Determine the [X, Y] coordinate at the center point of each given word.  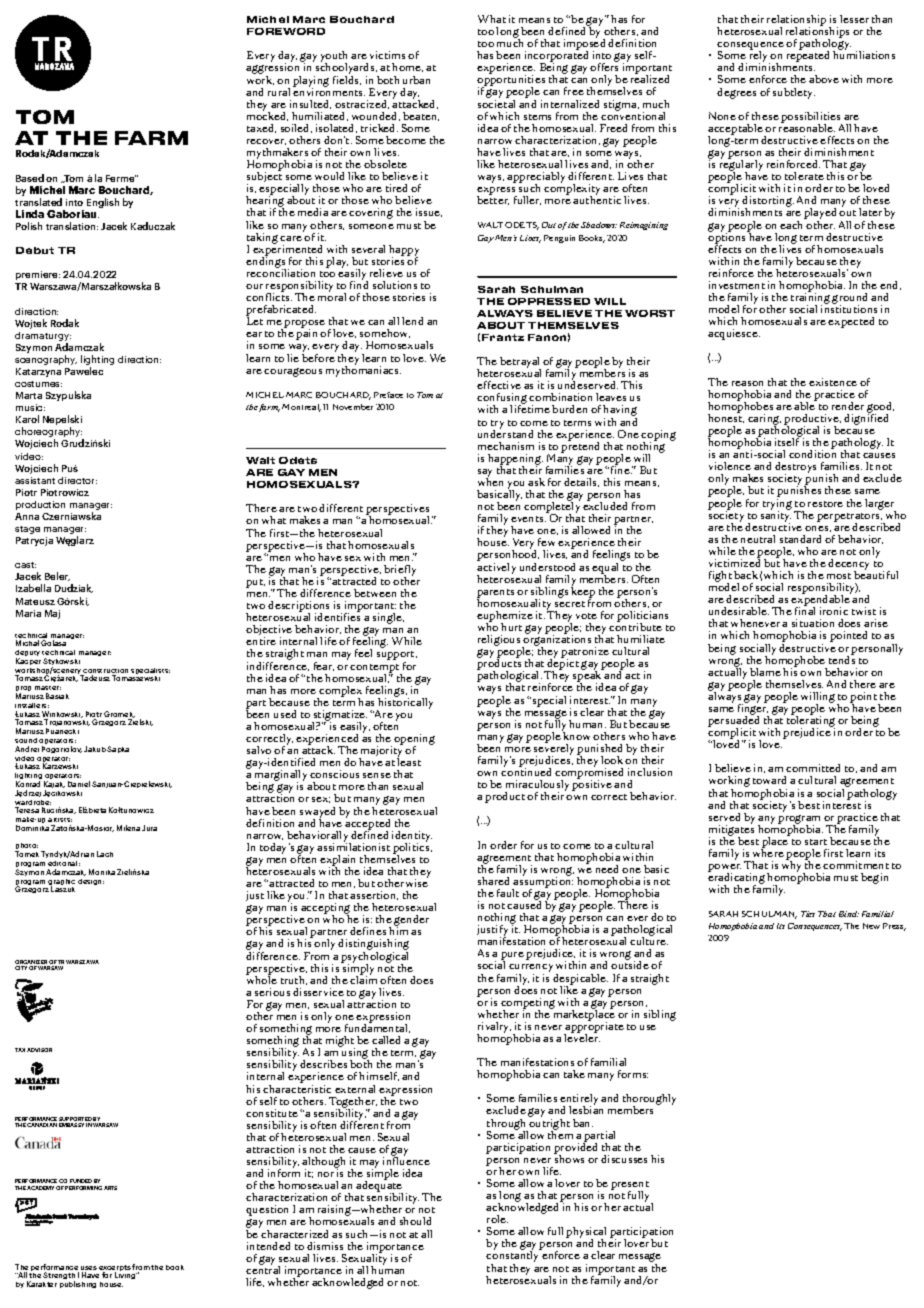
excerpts [115, 1269]
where [768, 852]
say [485, 474]
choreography [49, 433]
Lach [105, 854]
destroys [795, 468]
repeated [808, 55]
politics [412, 848]
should [415, 1221]
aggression [274, 69]
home [407, 67]
